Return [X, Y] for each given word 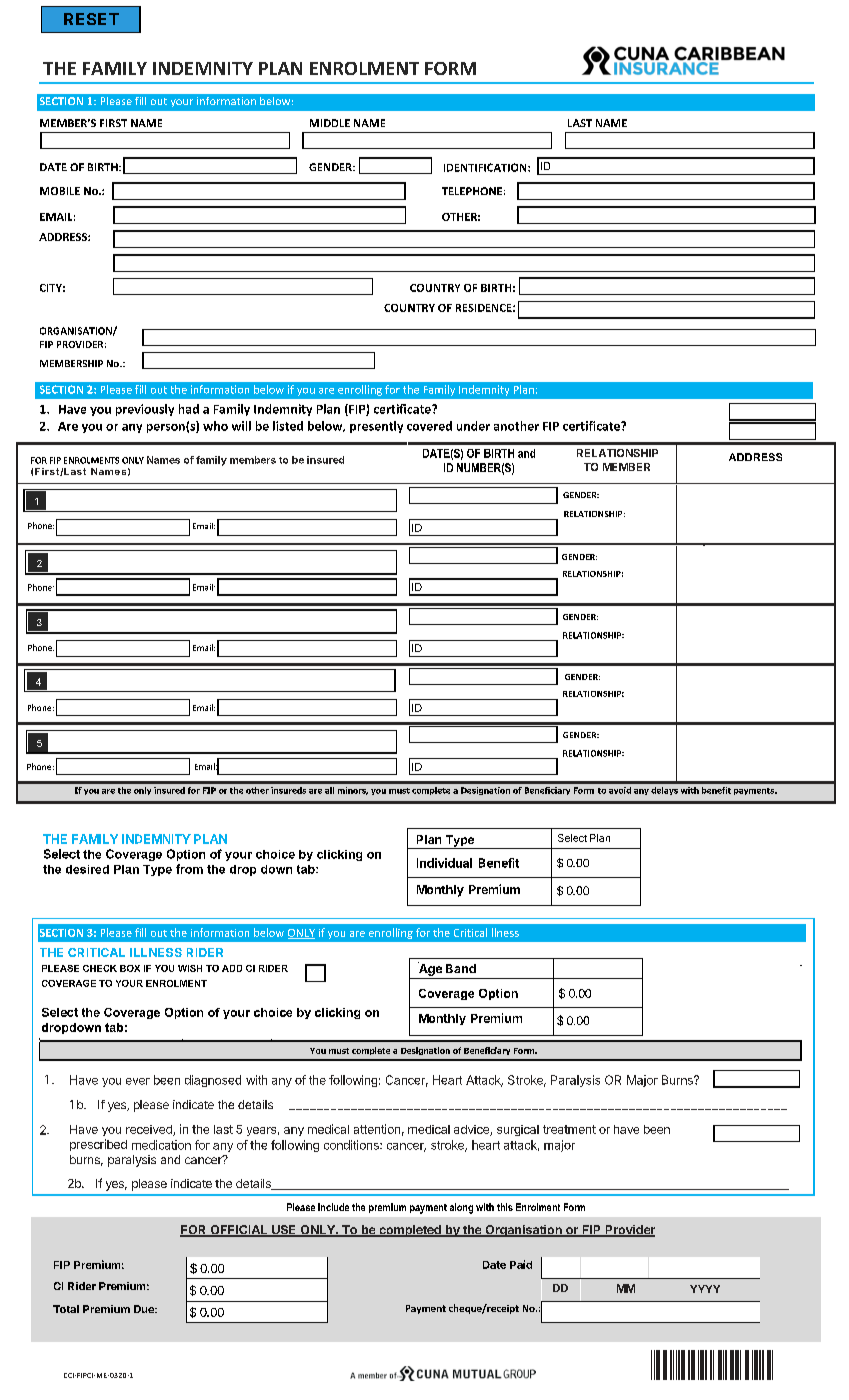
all [329, 790]
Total [66, 1309]
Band [461, 968]
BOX [130, 968]
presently [376, 427]
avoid [620, 790]
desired [87, 869]
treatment [569, 1129]
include [333, 1207]
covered [429, 426]
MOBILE [60, 191]
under [473, 426]
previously [145, 410]
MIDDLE [330, 123]
